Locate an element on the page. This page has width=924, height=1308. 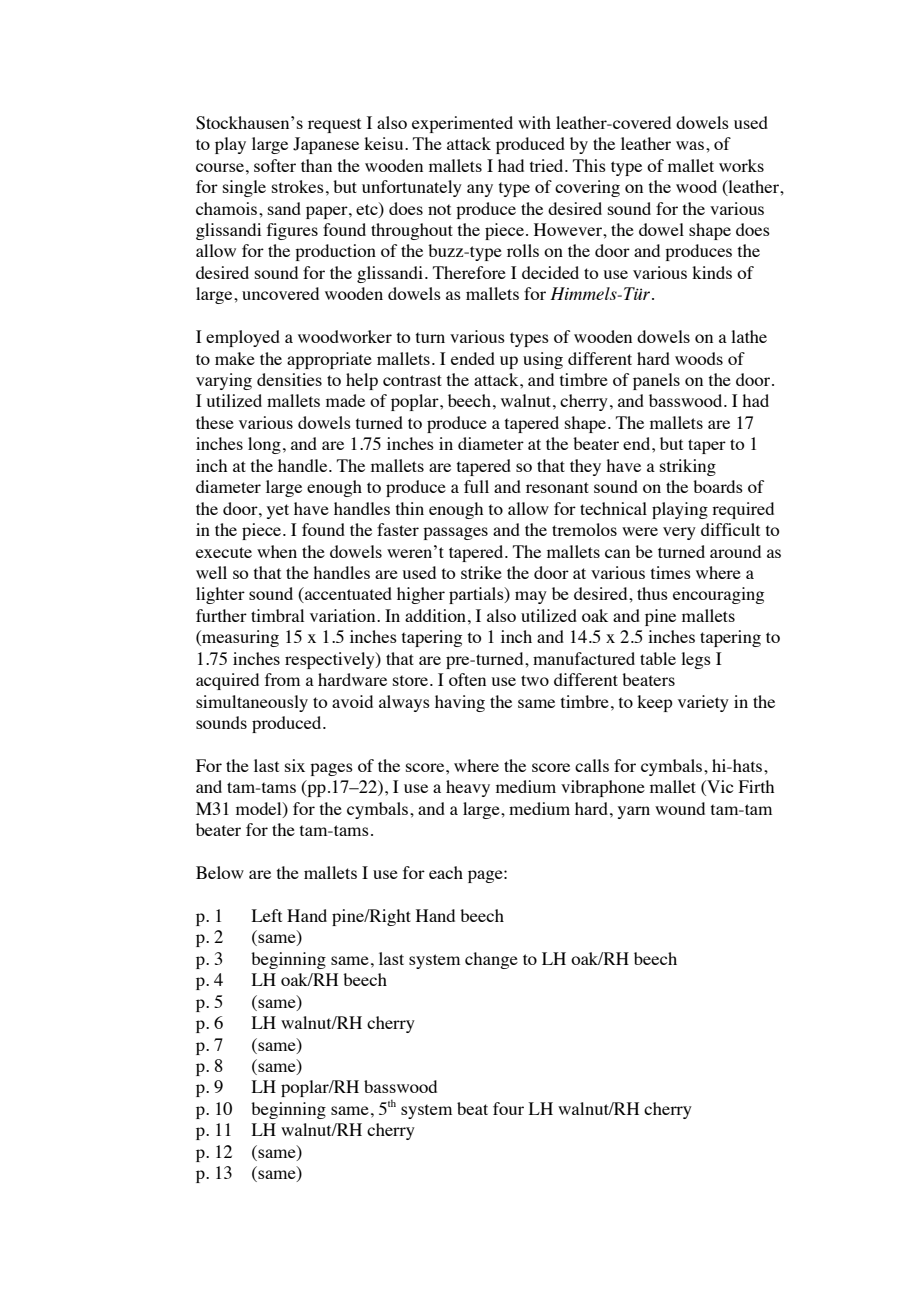
each is located at coordinates (446, 872).
